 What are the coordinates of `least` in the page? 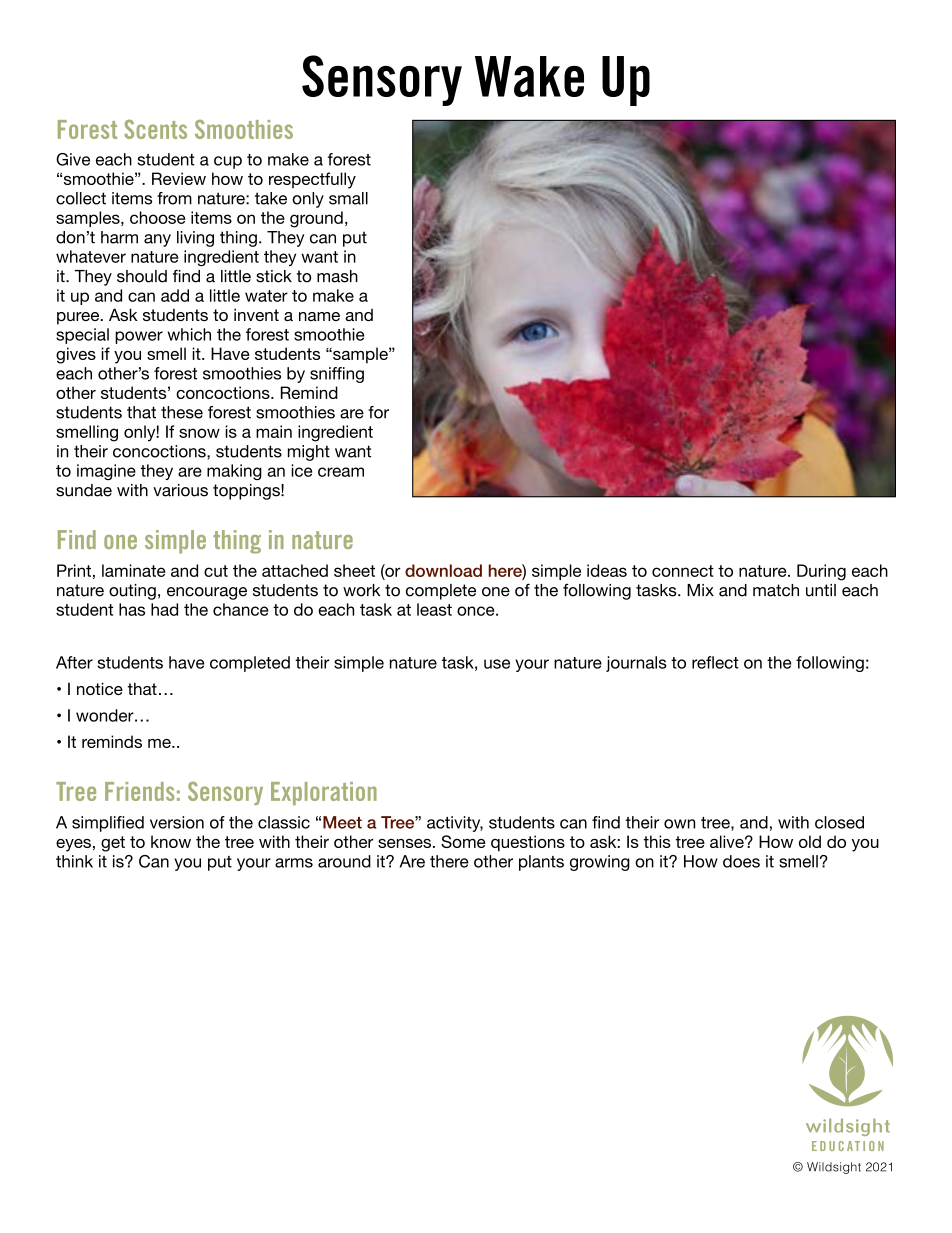 It's located at (434, 609).
